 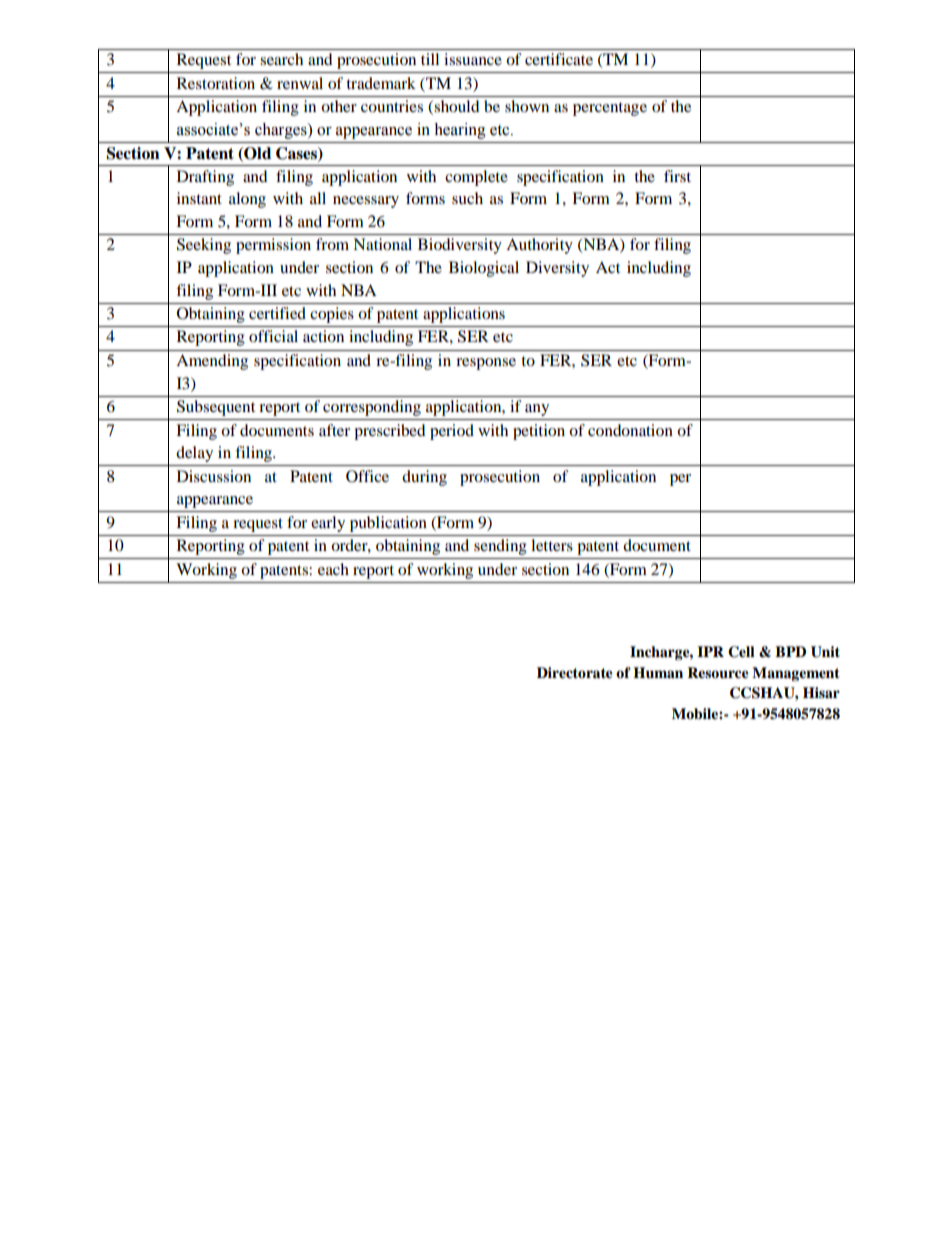 What do you see at coordinates (473, 59) in the image?
I see `issuance` at bounding box center [473, 59].
